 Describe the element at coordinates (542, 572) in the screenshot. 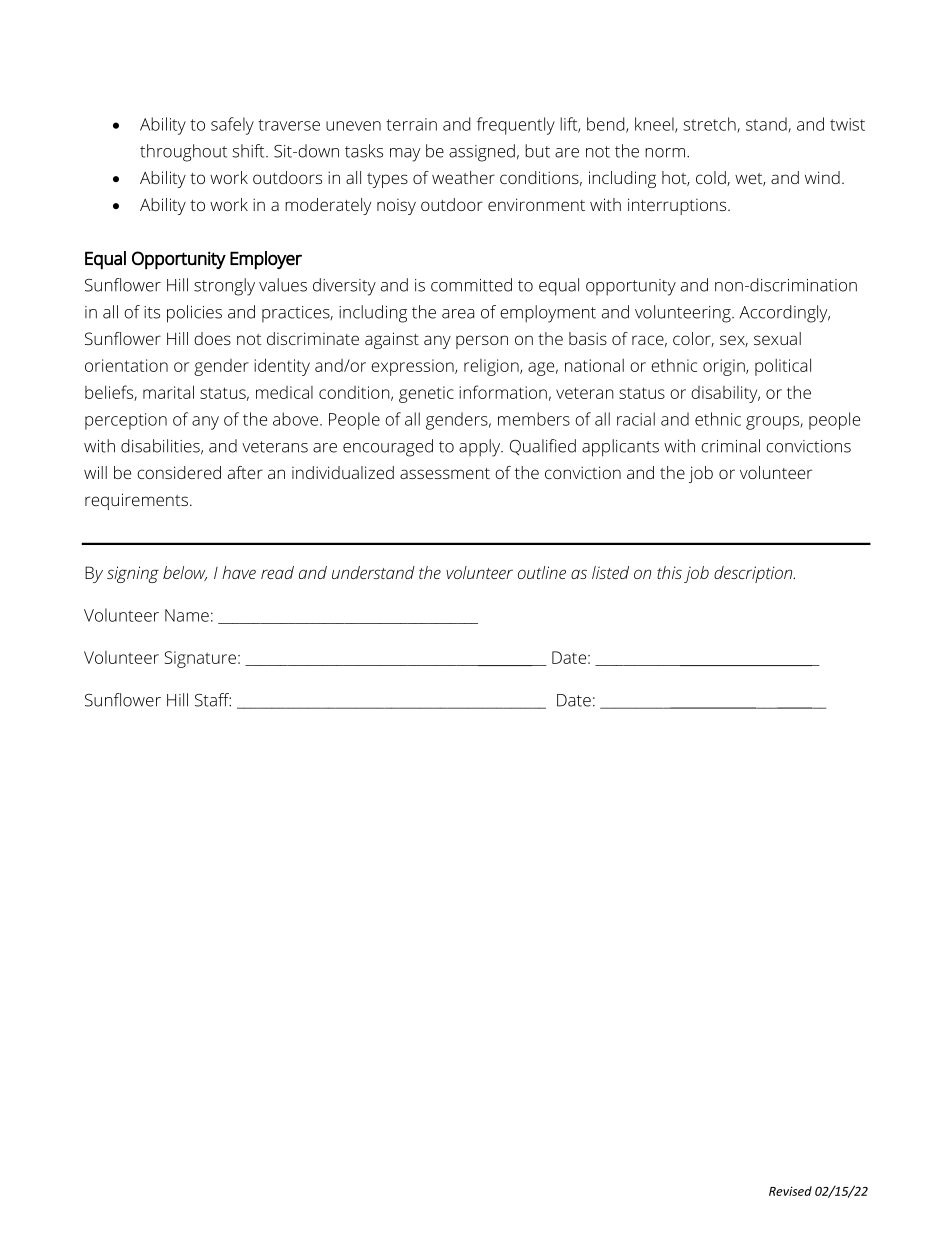

I see `outline` at that location.
